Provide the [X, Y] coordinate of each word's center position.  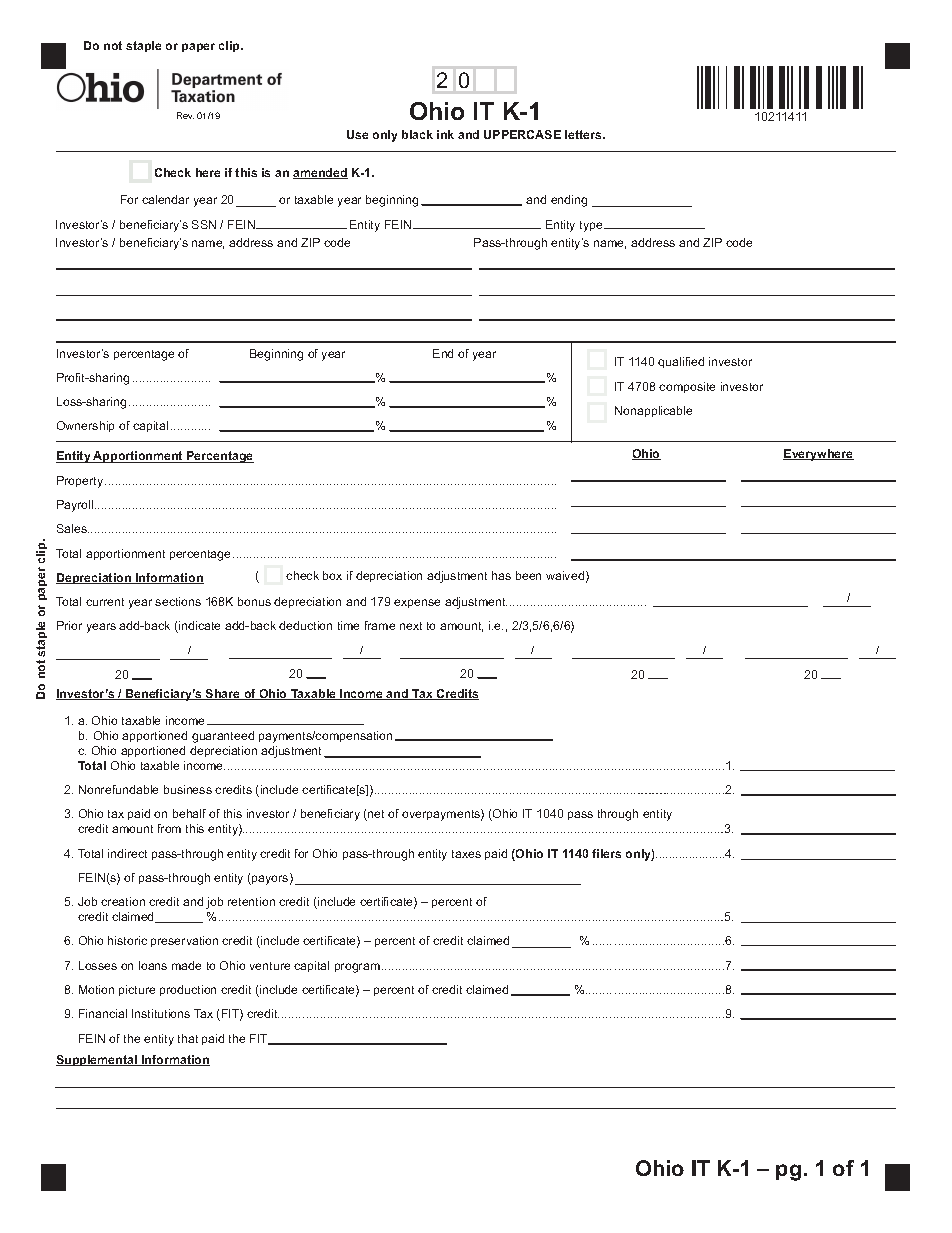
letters [584, 134]
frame [380, 625]
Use [357, 134]
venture [270, 966]
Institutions [161, 1013]
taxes [466, 854]
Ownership [85, 426]
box [332, 575]
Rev [185, 115]
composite [687, 387]
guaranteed [223, 737]
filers [606, 853]
